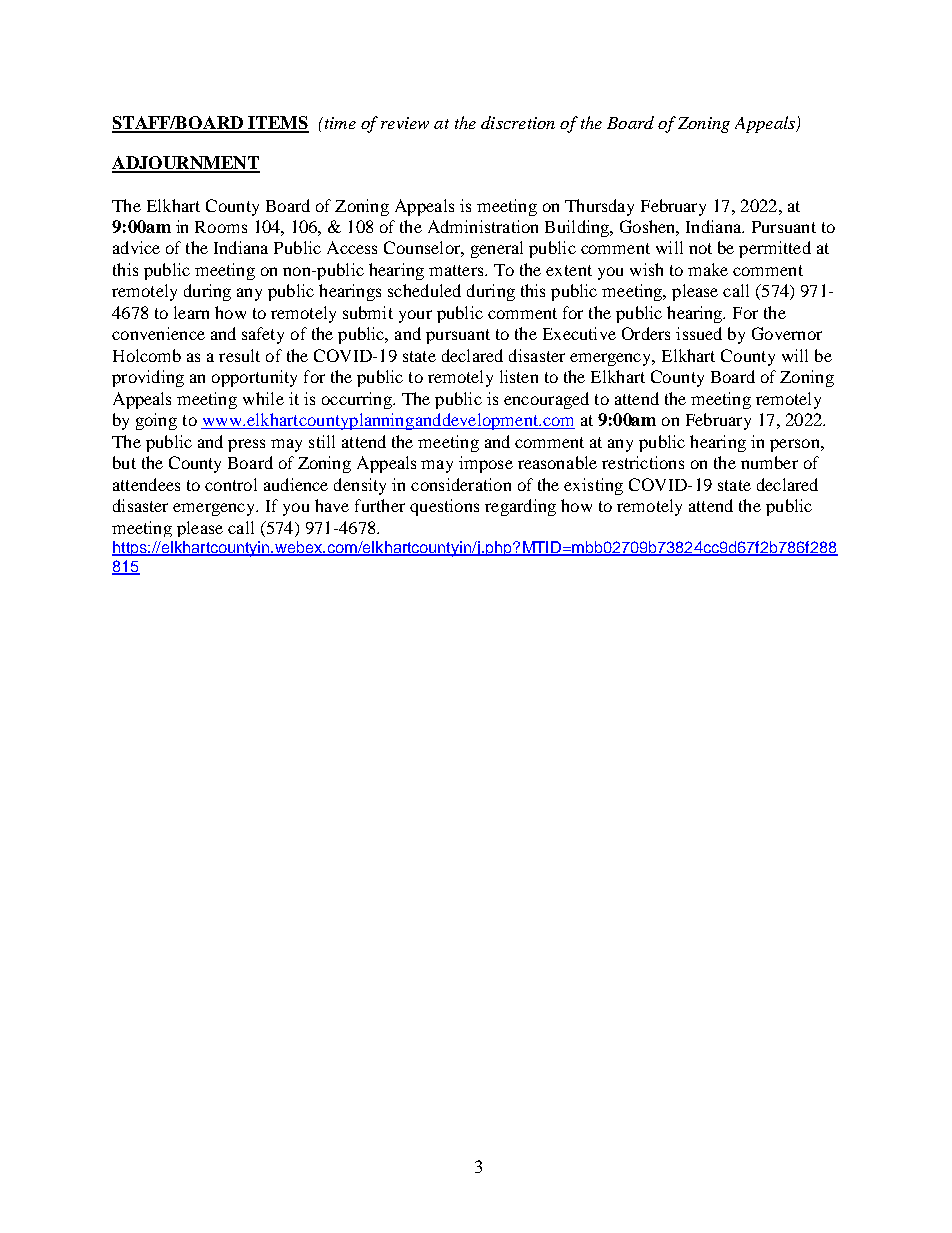 The width and height of the screenshot is (952, 1233). What do you see at coordinates (405, 123) in the screenshot?
I see `review` at bounding box center [405, 123].
